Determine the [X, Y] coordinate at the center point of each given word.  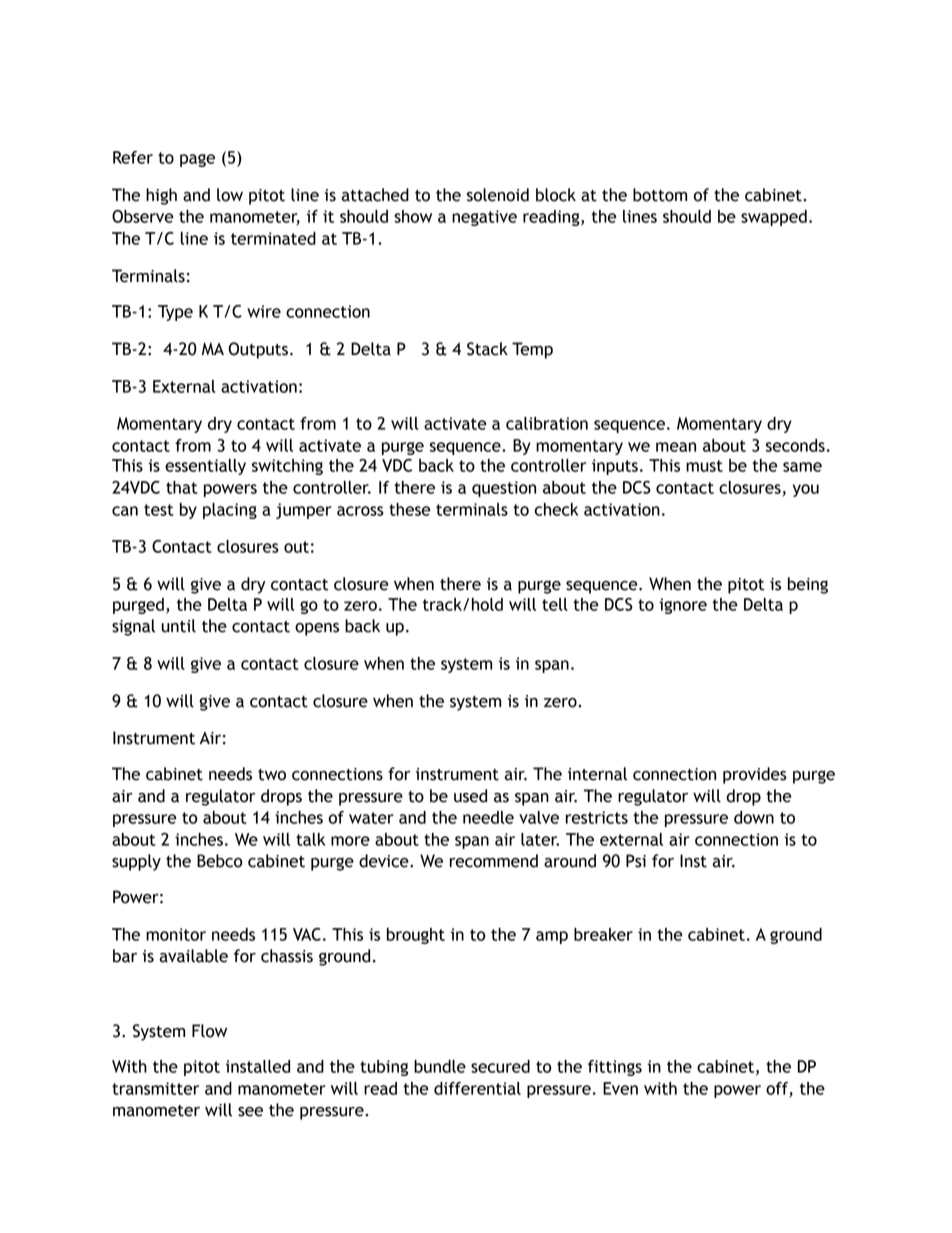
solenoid [498, 195]
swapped [774, 218]
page [197, 160]
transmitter [155, 1088]
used [470, 796]
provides [755, 775]
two [272, 775]
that [182, 487]
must [704, 466]
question [504, 489]
